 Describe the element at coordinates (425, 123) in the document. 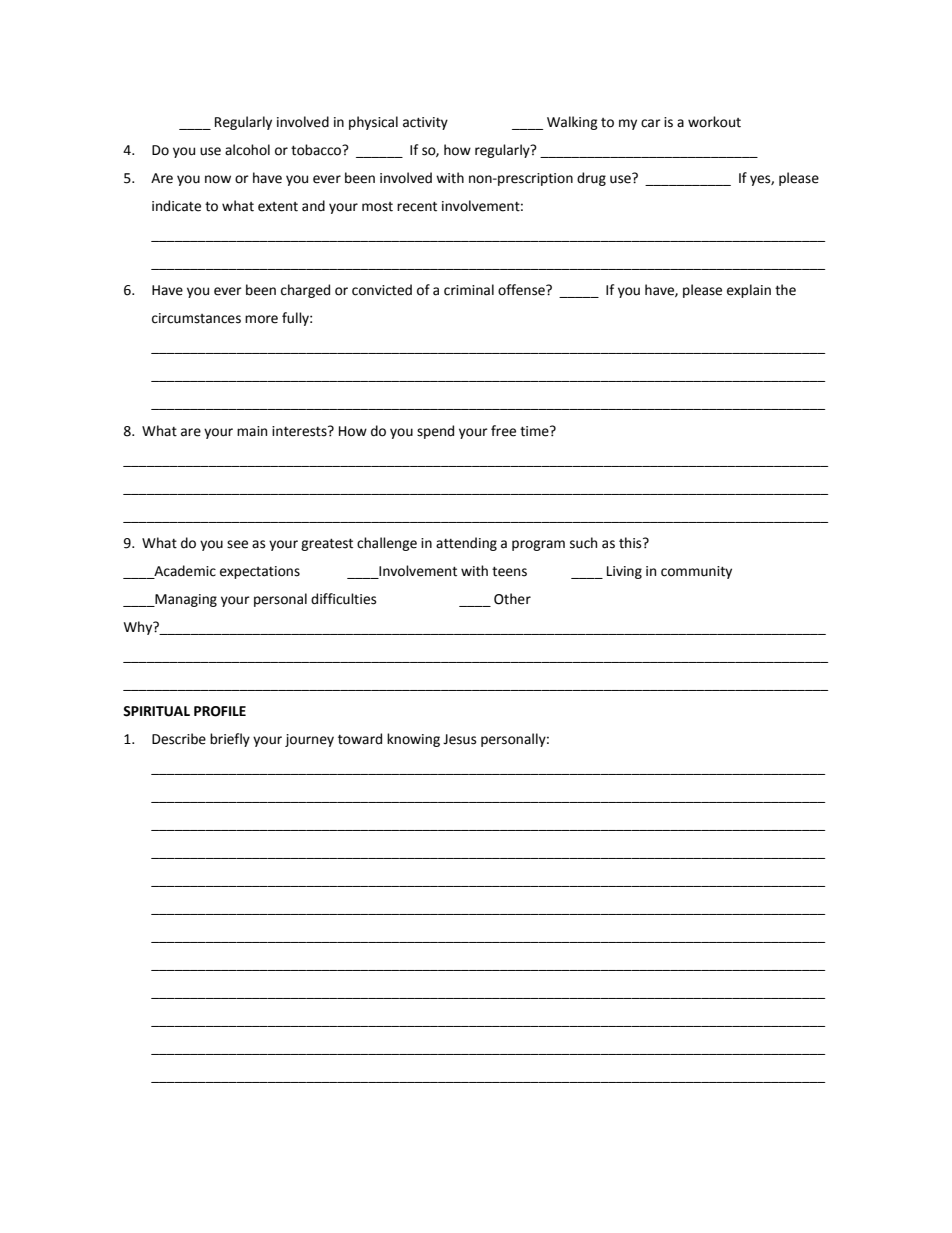

I see `activity` at that location.
